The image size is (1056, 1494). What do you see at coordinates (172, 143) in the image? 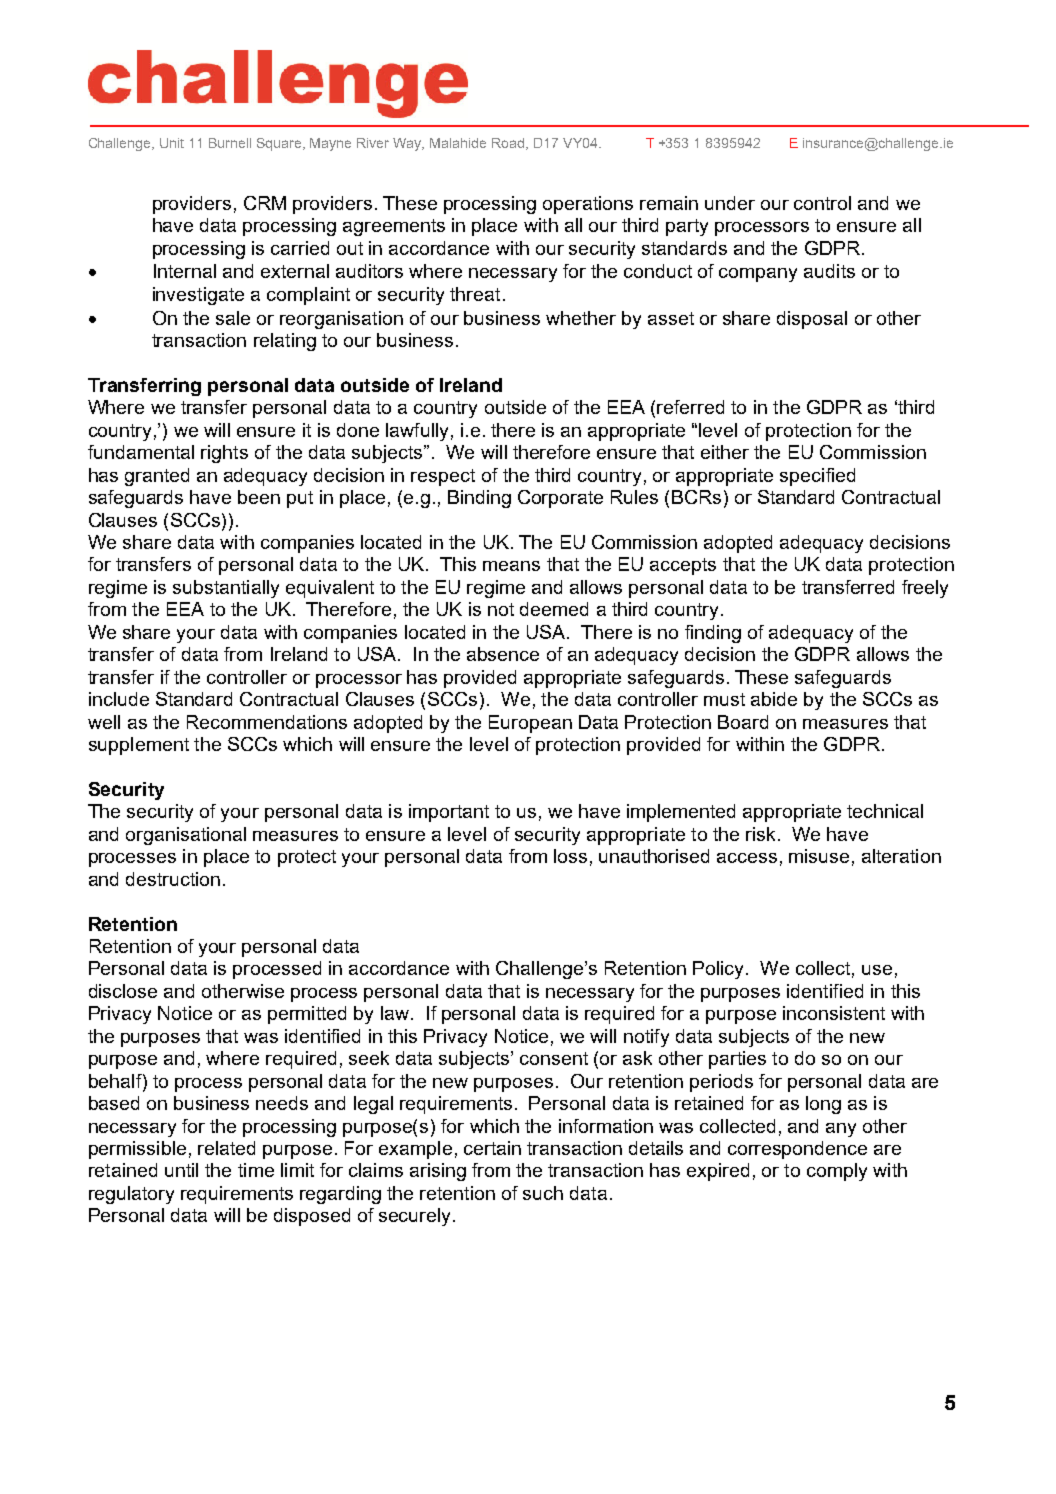
I see `Unit` at bounding box center [172, 143].
